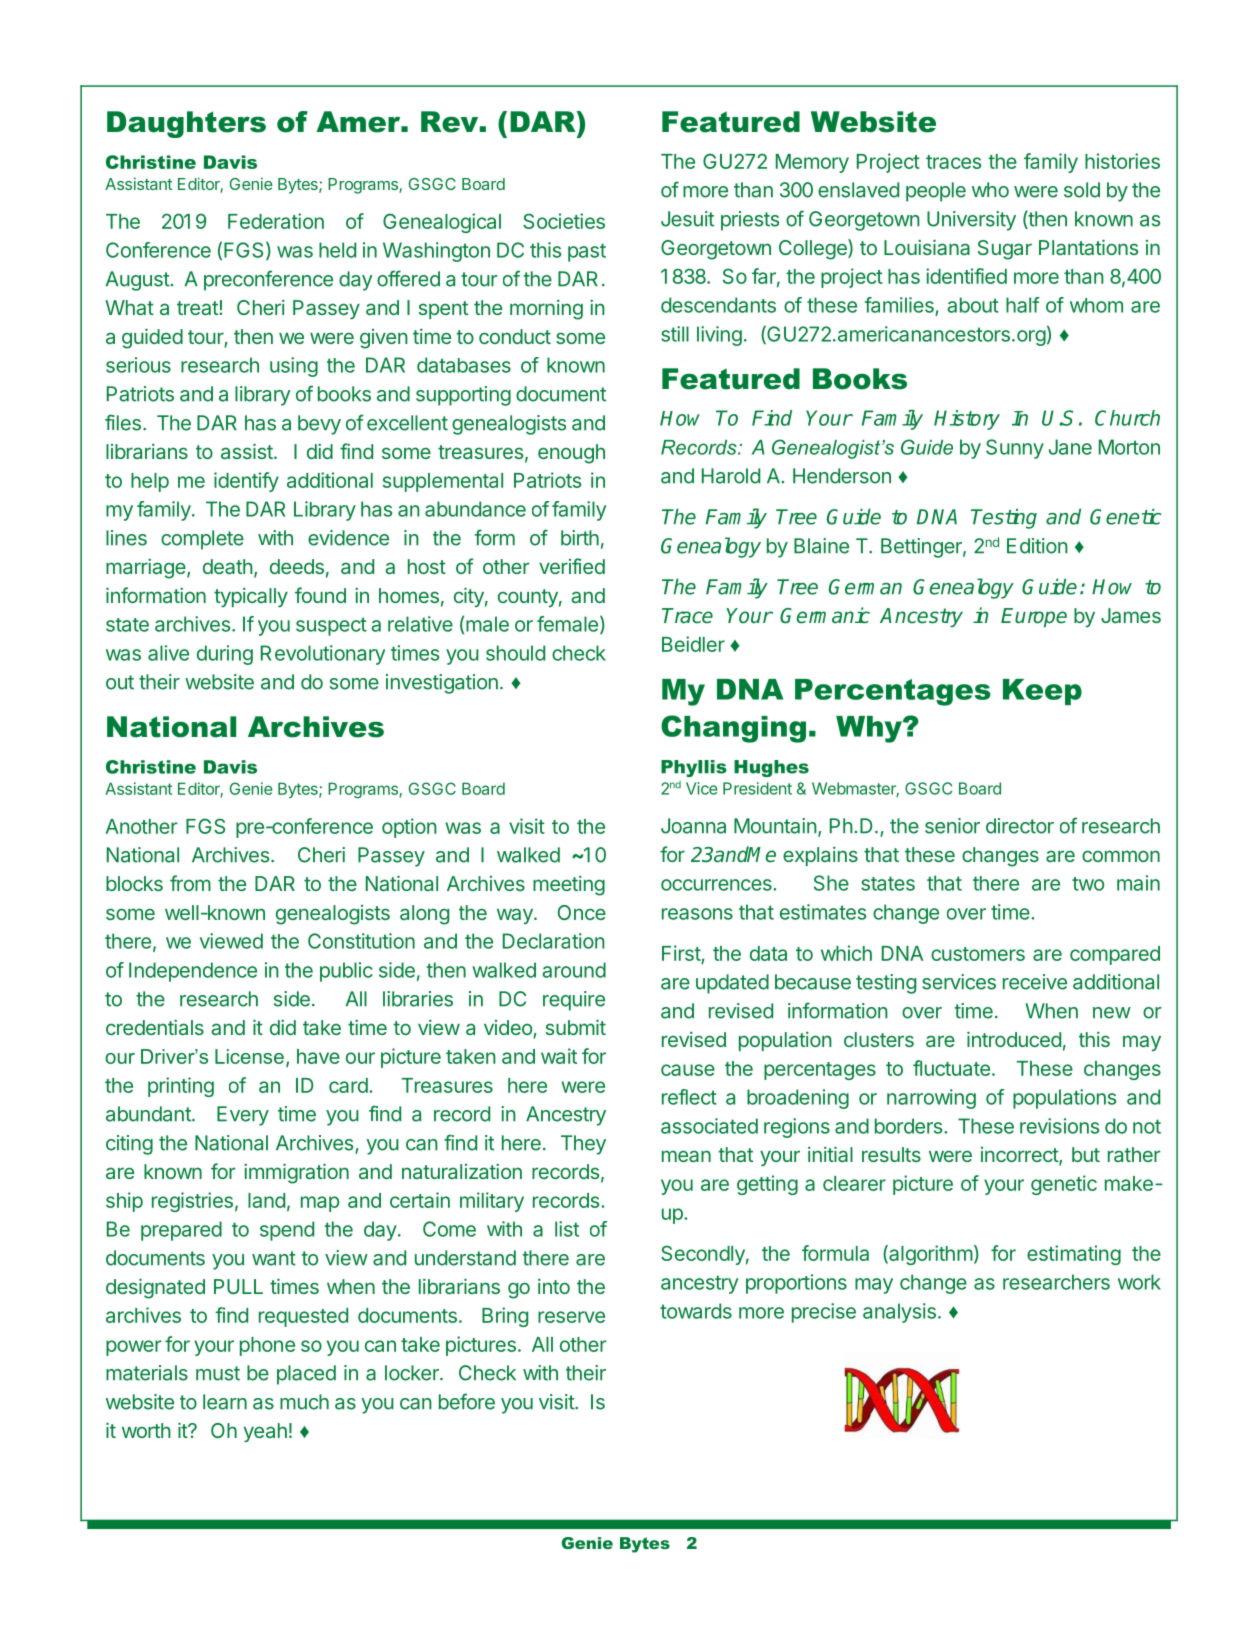 This document has height=1628, width=1258. What do you see at coordinates (190, 883) in the document?
I see `from` at bounding box center [190, 883].
